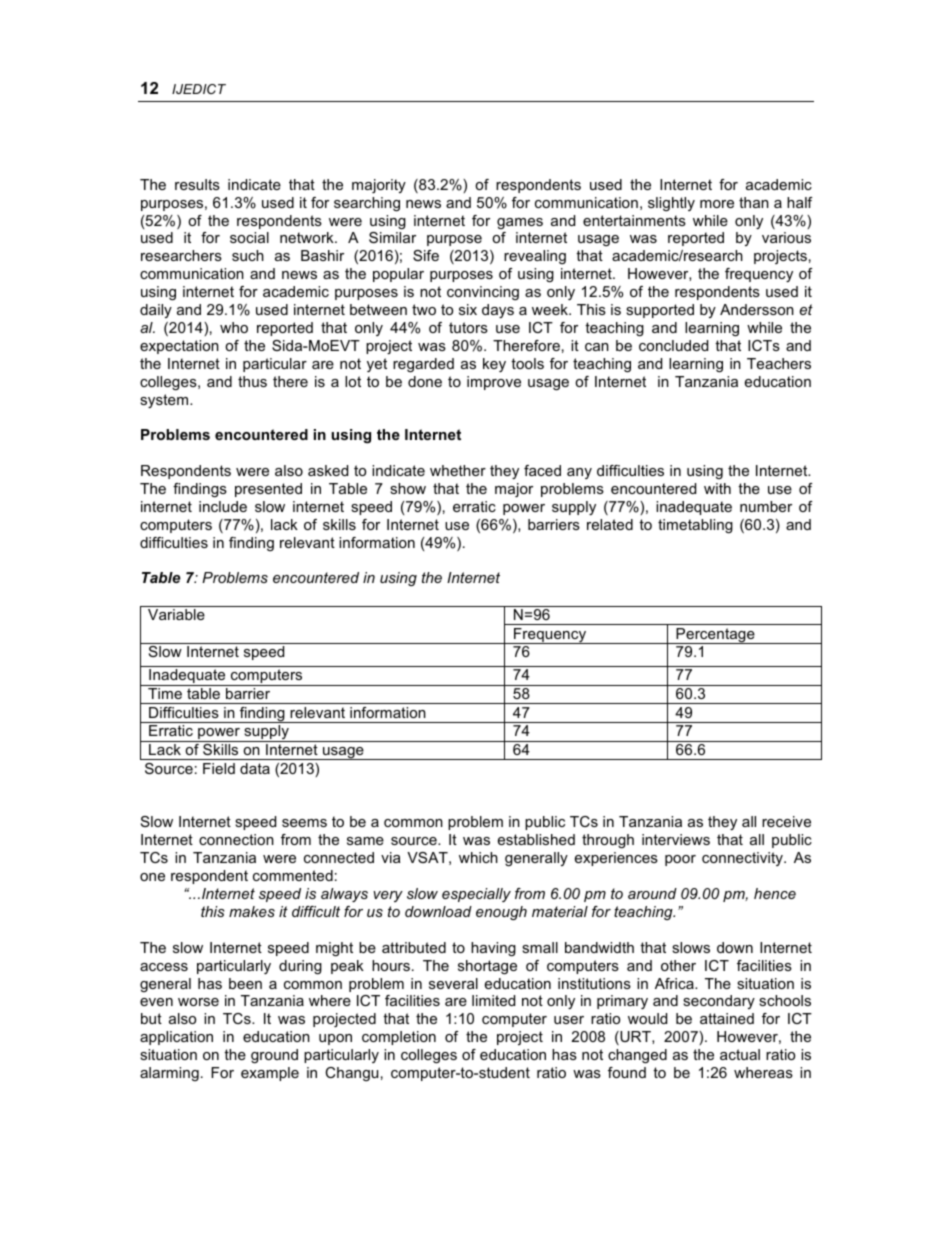 This screenshot has width=952, height=1233. What do you see at coordinates (610, 524) in the screenshot?
I see `related` at bounding box center [610, 524].
